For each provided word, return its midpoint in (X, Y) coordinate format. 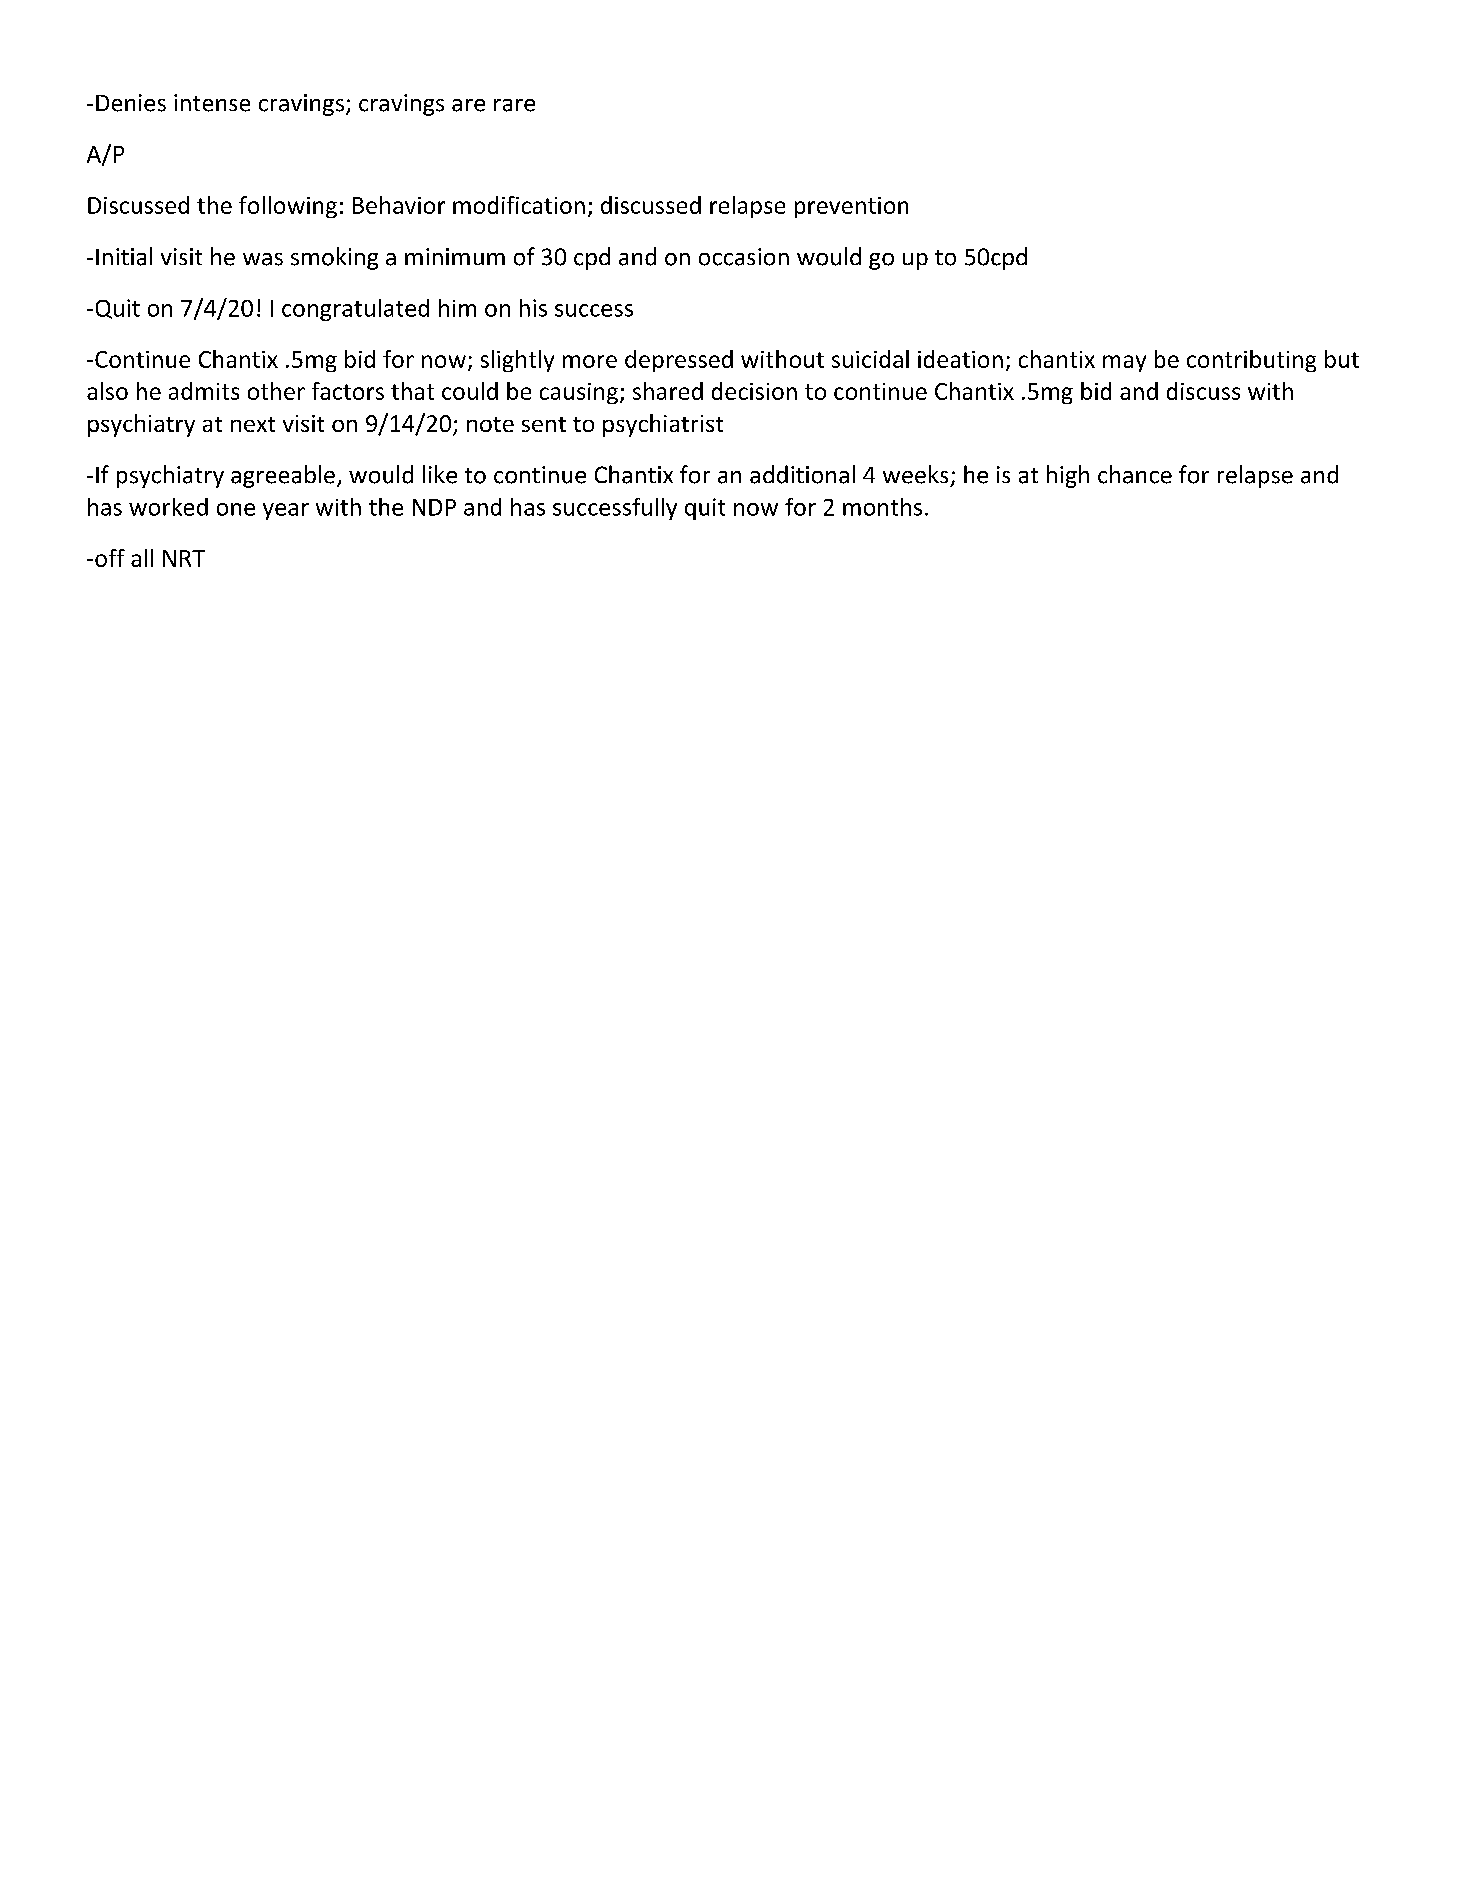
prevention (851, 207)
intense (212, 103)
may (1124, 363)
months (882, 507)
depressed (679, 361)
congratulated (355, 310)
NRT (184, 558)
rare (514, 105)
